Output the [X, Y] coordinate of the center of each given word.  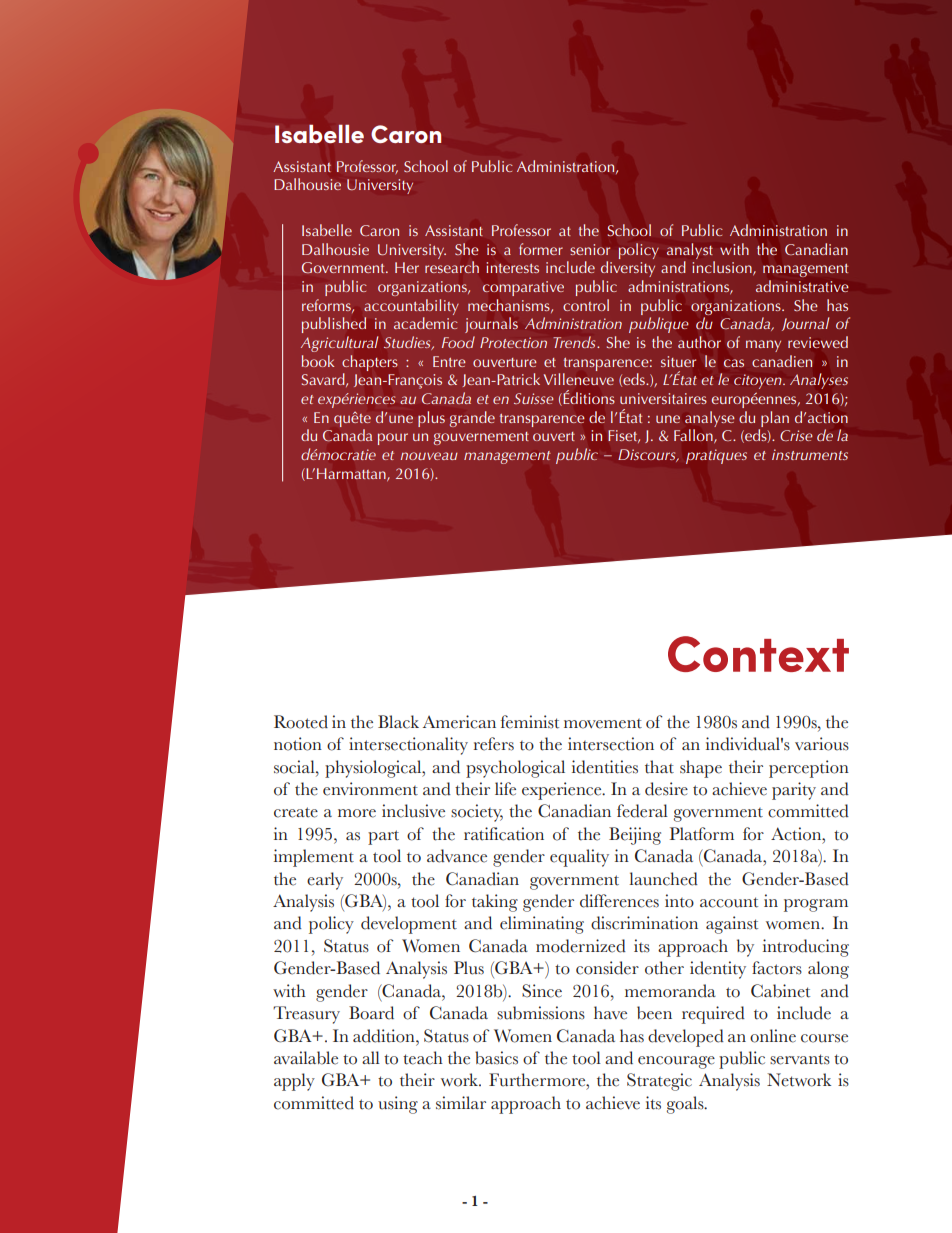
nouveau [429, 456]
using [398, 1105]
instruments [810, 454]
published [334, 325]
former [541, 249]
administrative [802, 286]
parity [794, 791]
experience [563, 791]
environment [370, 789]
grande [472, 419]
